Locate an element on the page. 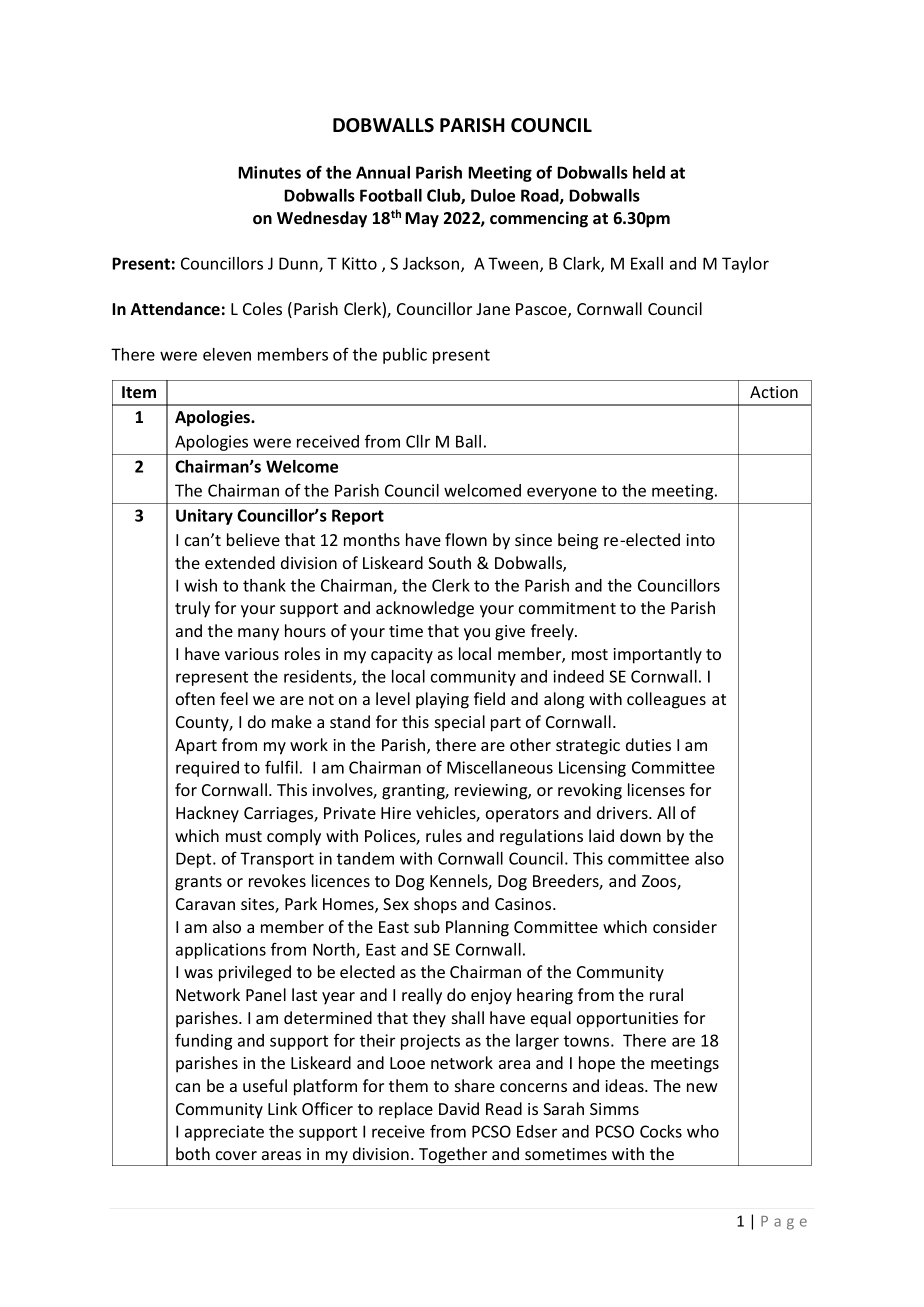 The width and height of the page is (924, 1307). Minutes is located at coordinates (269, 172).
